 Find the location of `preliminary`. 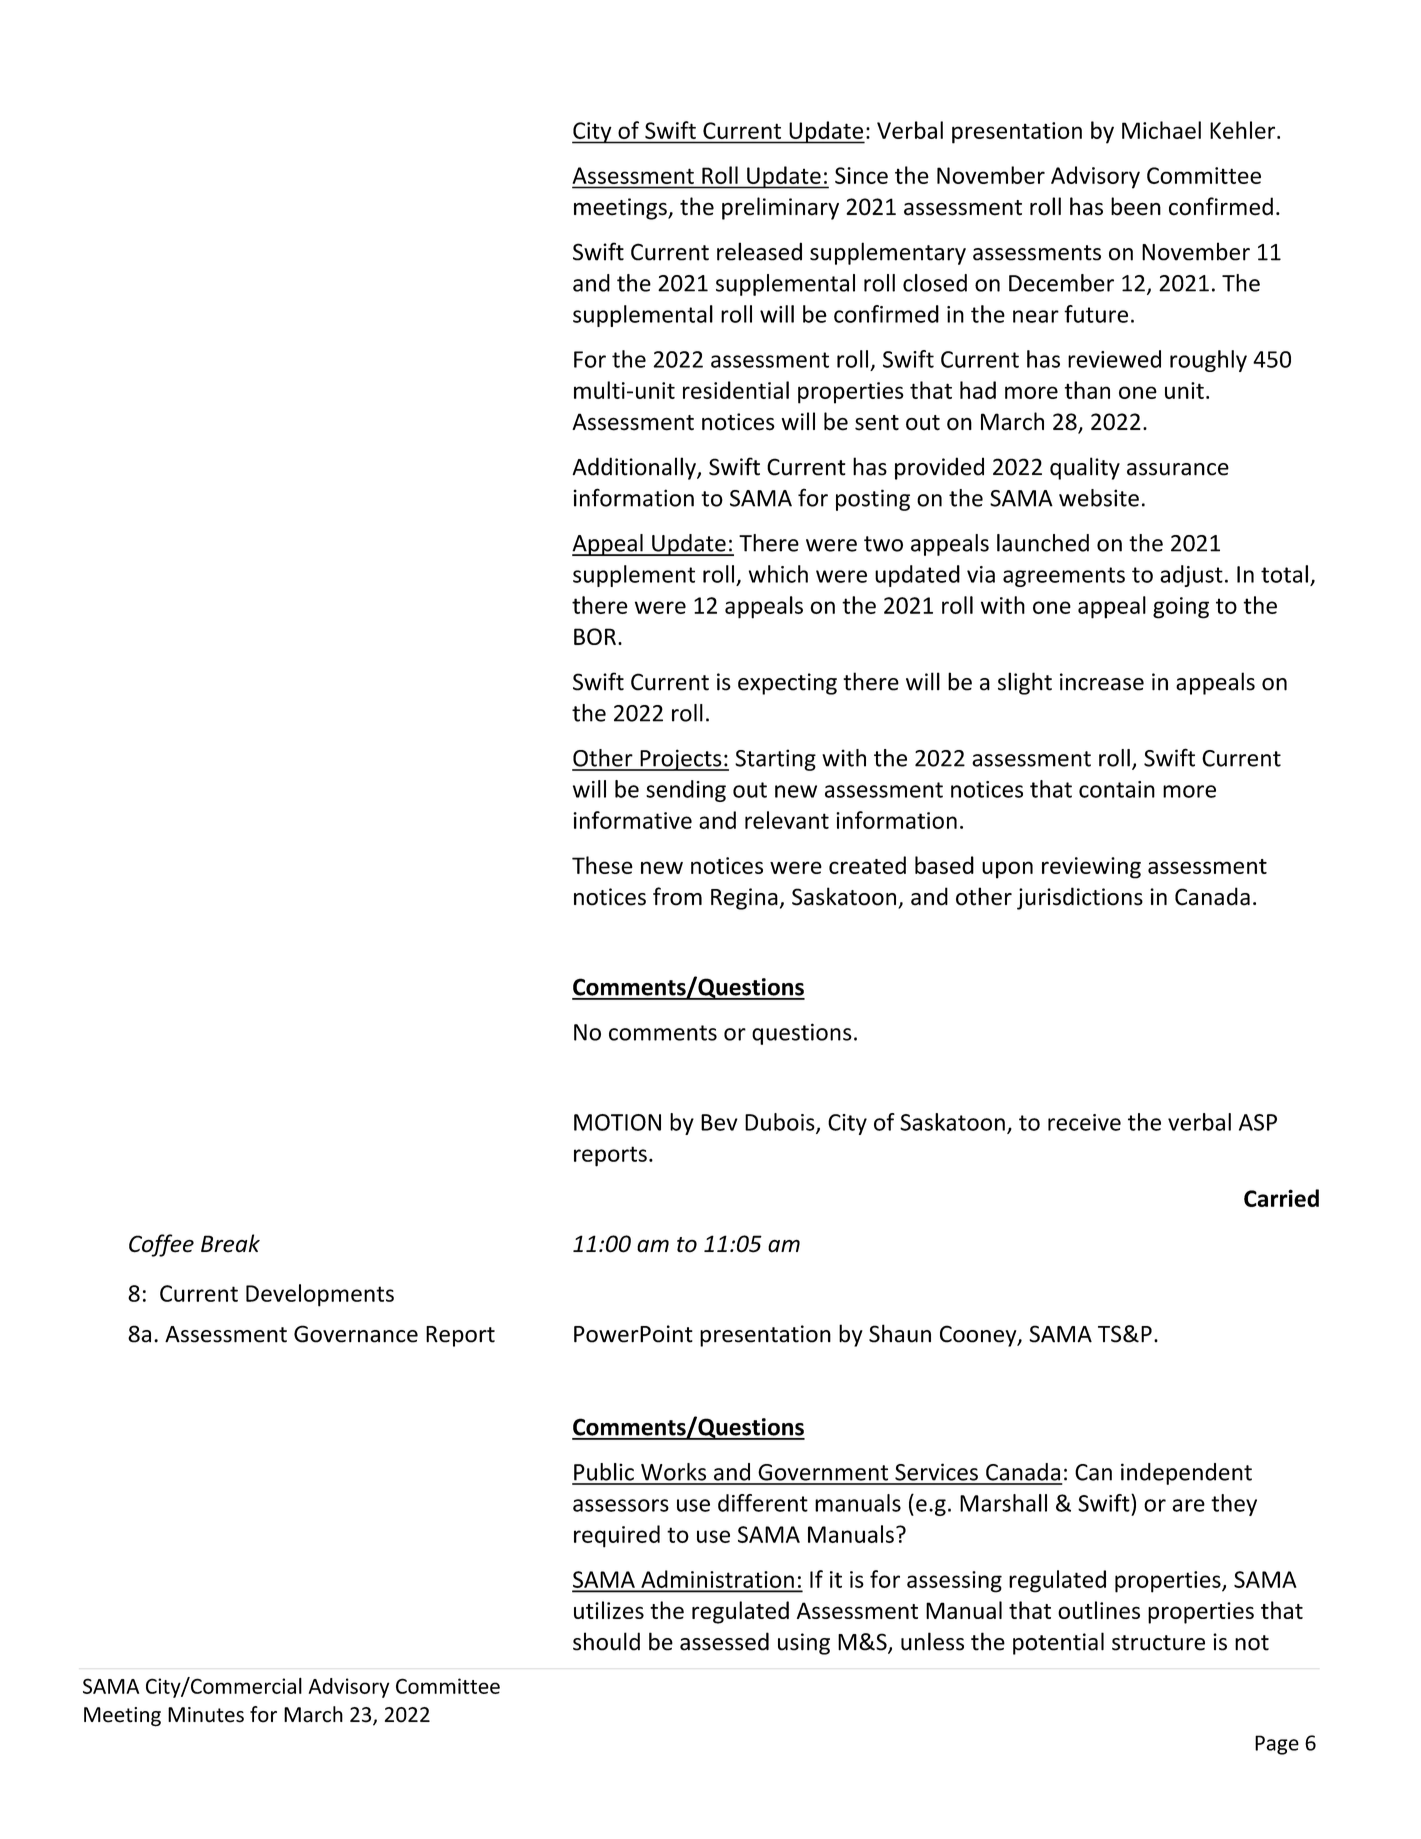

preliminary is located at coordinates (780, 208).
